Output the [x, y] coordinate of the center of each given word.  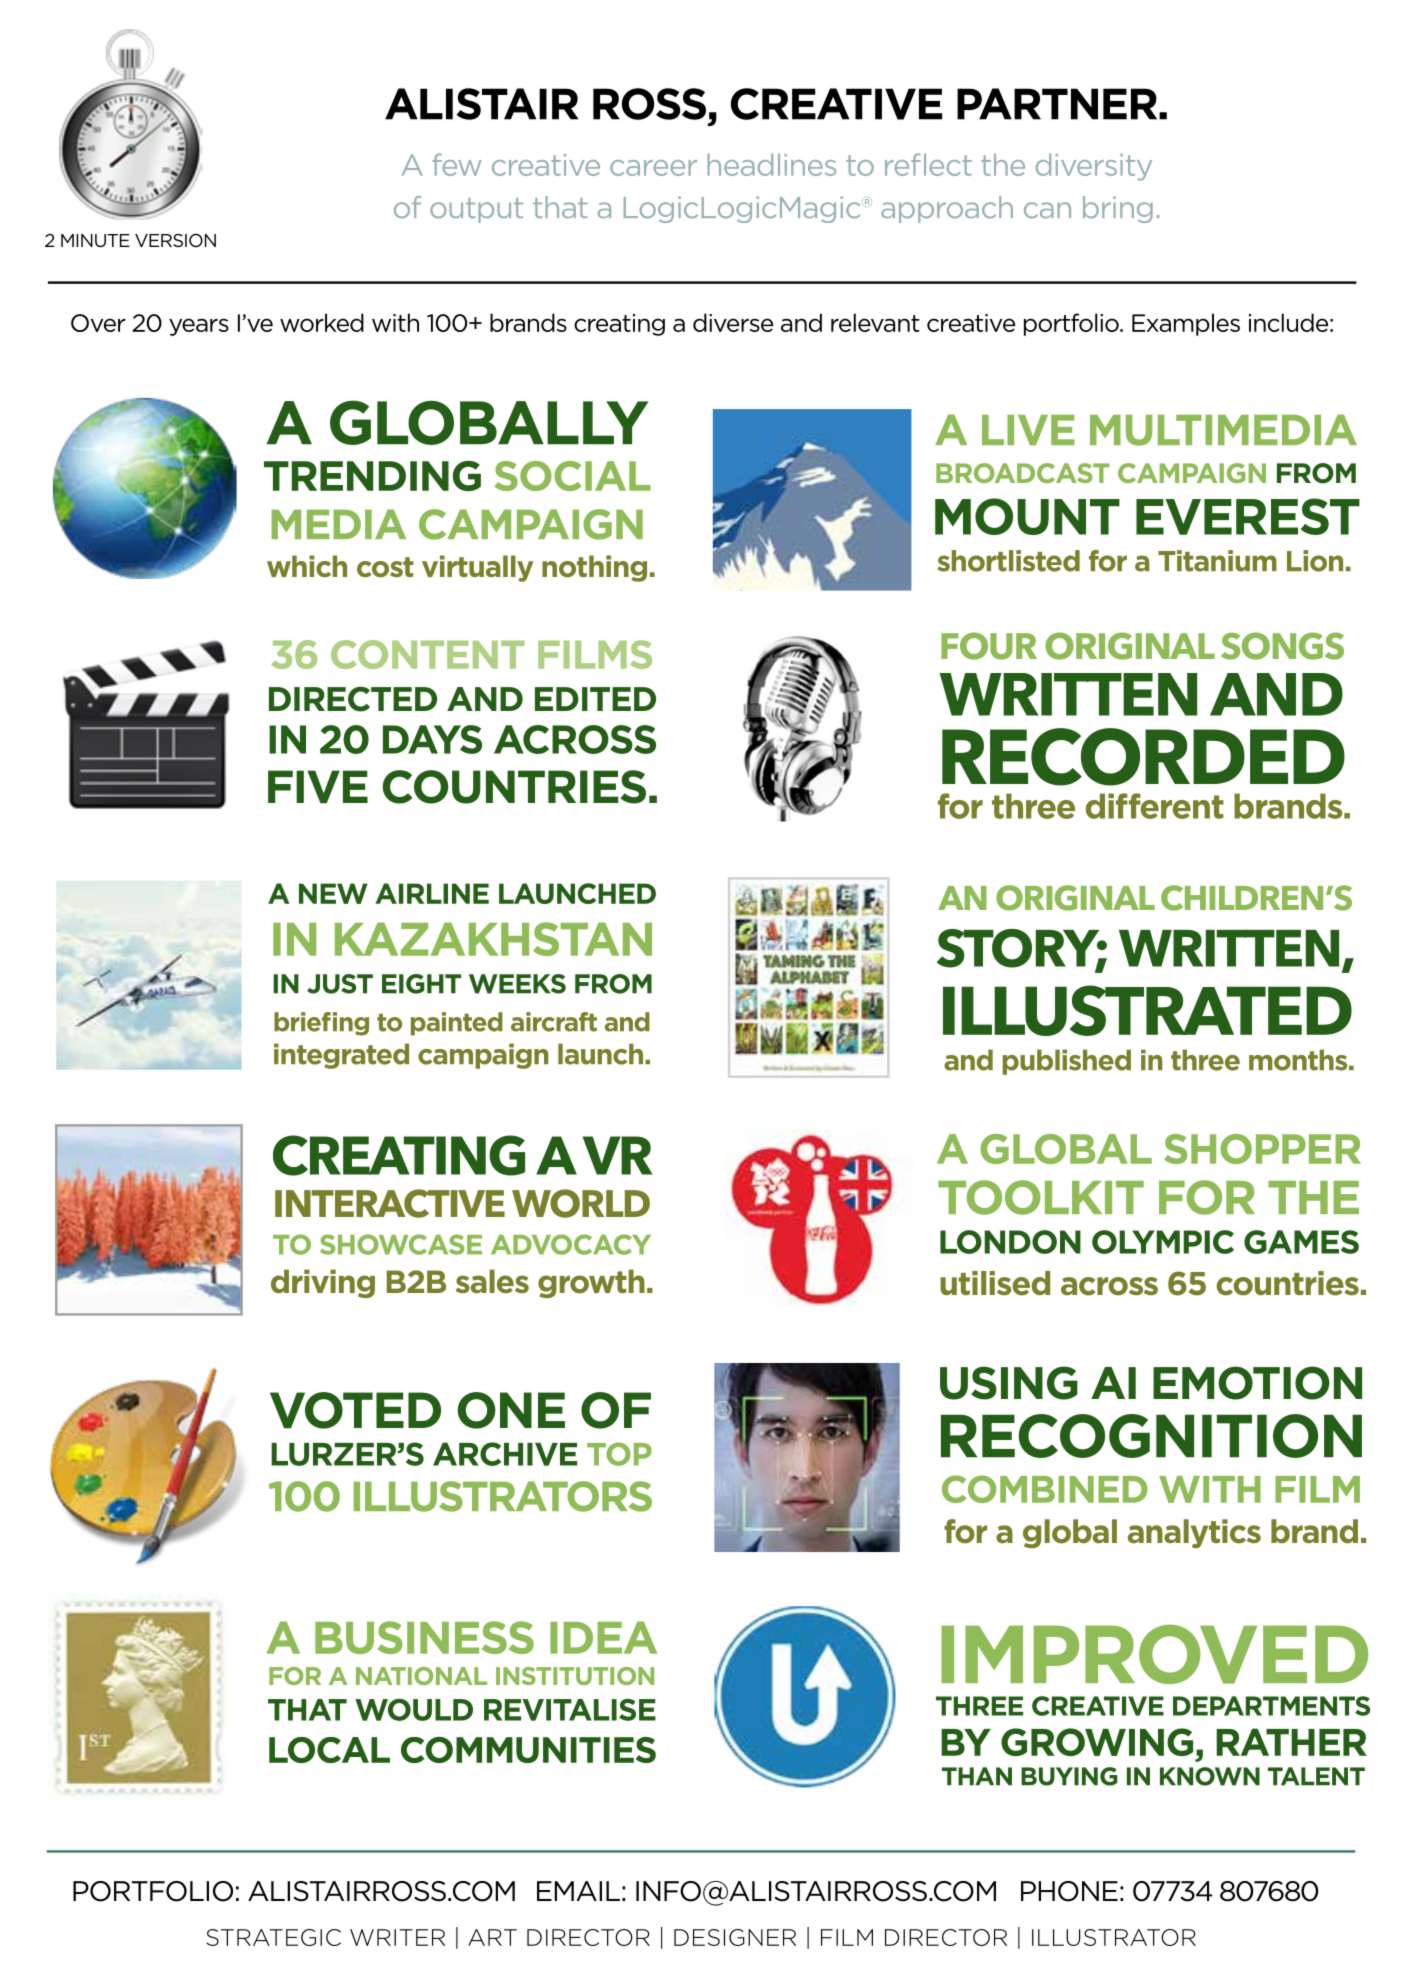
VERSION [175, 240]
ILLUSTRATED [1147, 1010]
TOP [619, 1454]
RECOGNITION [1151, 1436]
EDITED [595, 699]
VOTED [355, 1410]
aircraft [554, 1022]
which [307, 566]
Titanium [1217, 561]
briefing [321, 1024]
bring [1118, 209]
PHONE [1069, 1891]
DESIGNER [735, 1937]
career [653, 168]
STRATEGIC [273, 1937]
